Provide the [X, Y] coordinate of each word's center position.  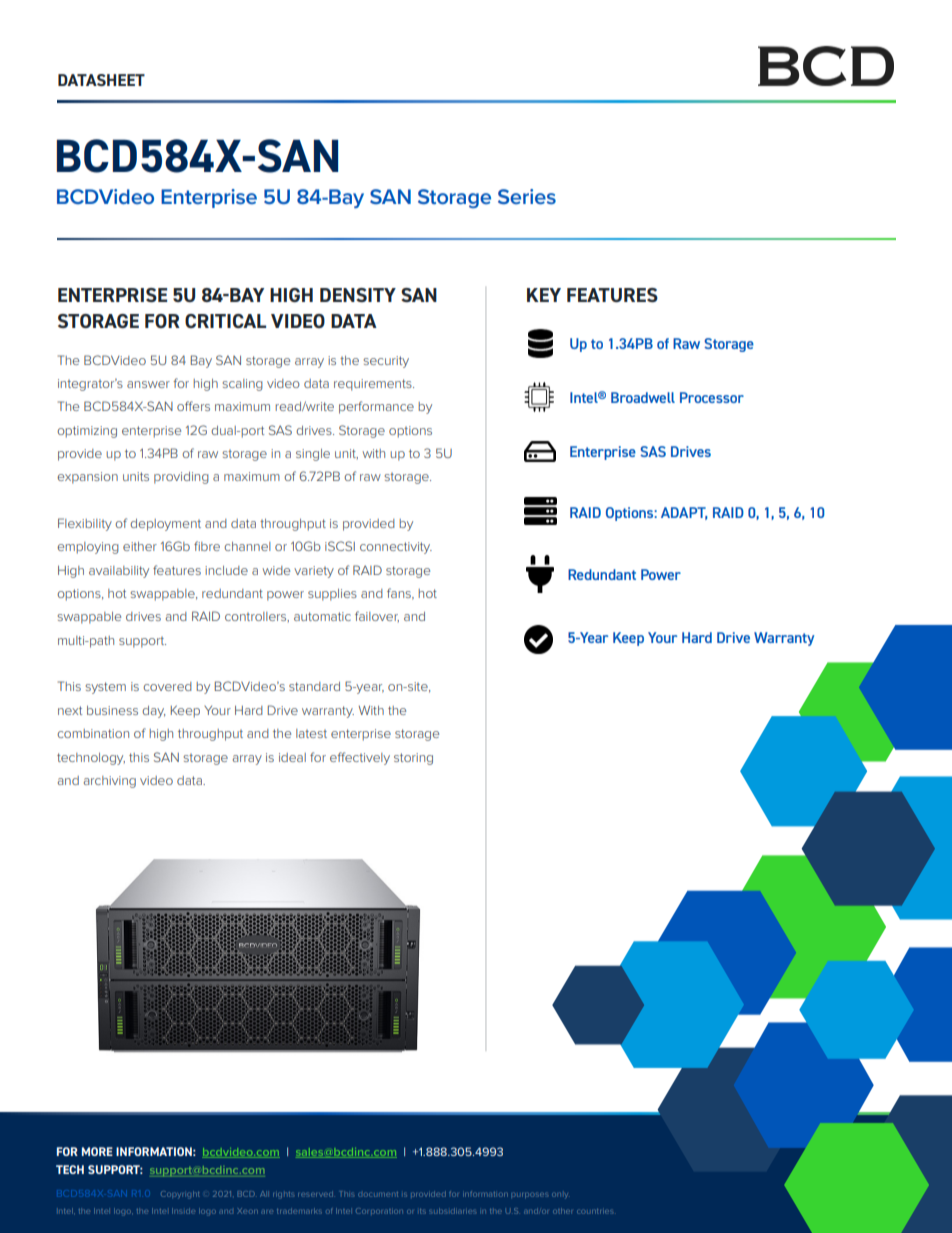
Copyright [180, 1195]
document [378, 1194]
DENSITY [358, 295]
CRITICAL [225, 321]
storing [413, 759]
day [153, 712]
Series [527, 196]
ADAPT [684, 513]
